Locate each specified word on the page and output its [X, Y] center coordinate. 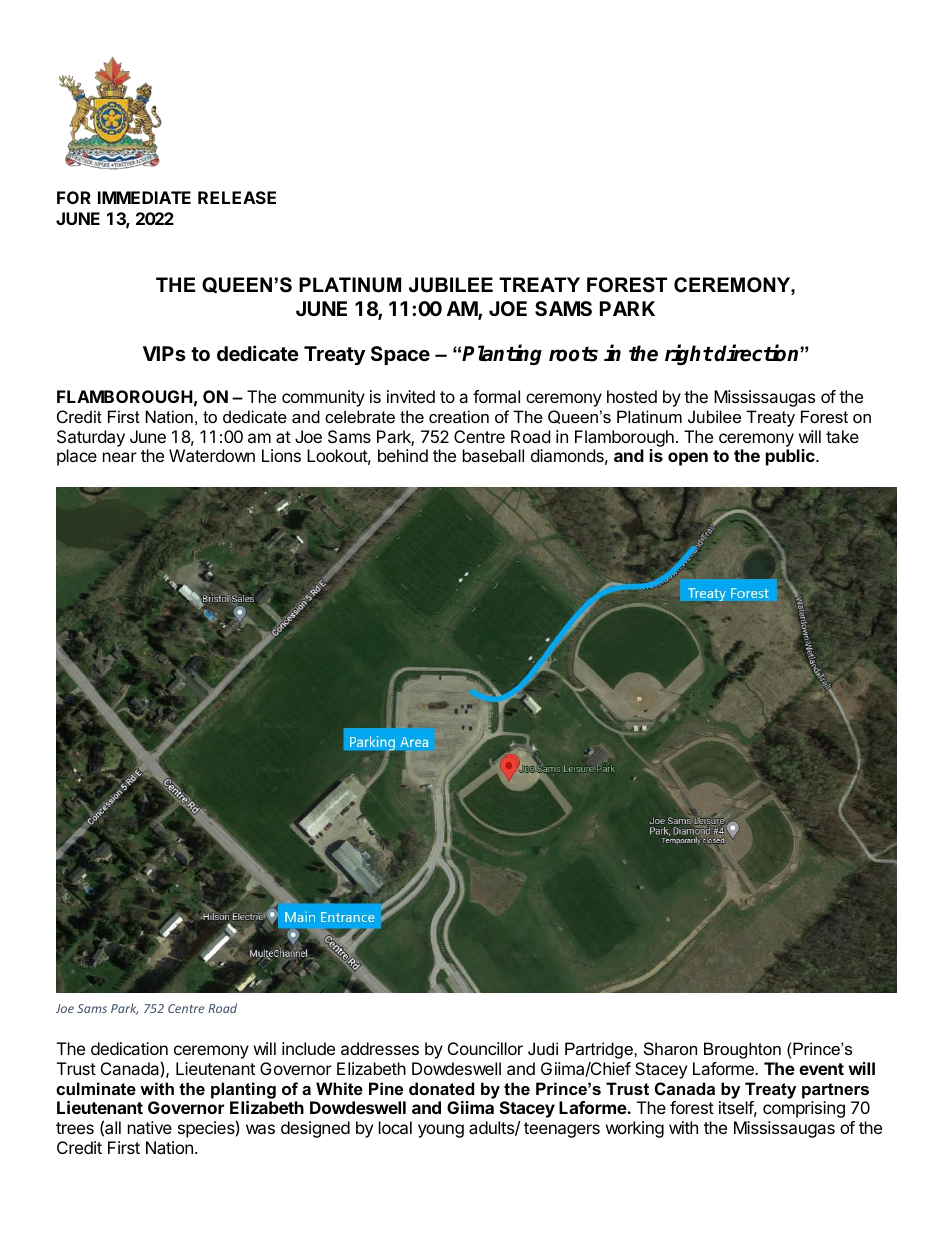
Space [400, 355]
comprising [804, 1109]
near [120, 457]
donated [441, 1088]
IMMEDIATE [144, 197]
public [791, 457]
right [689, 354]
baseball [493, 455]
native [150, 1127]
